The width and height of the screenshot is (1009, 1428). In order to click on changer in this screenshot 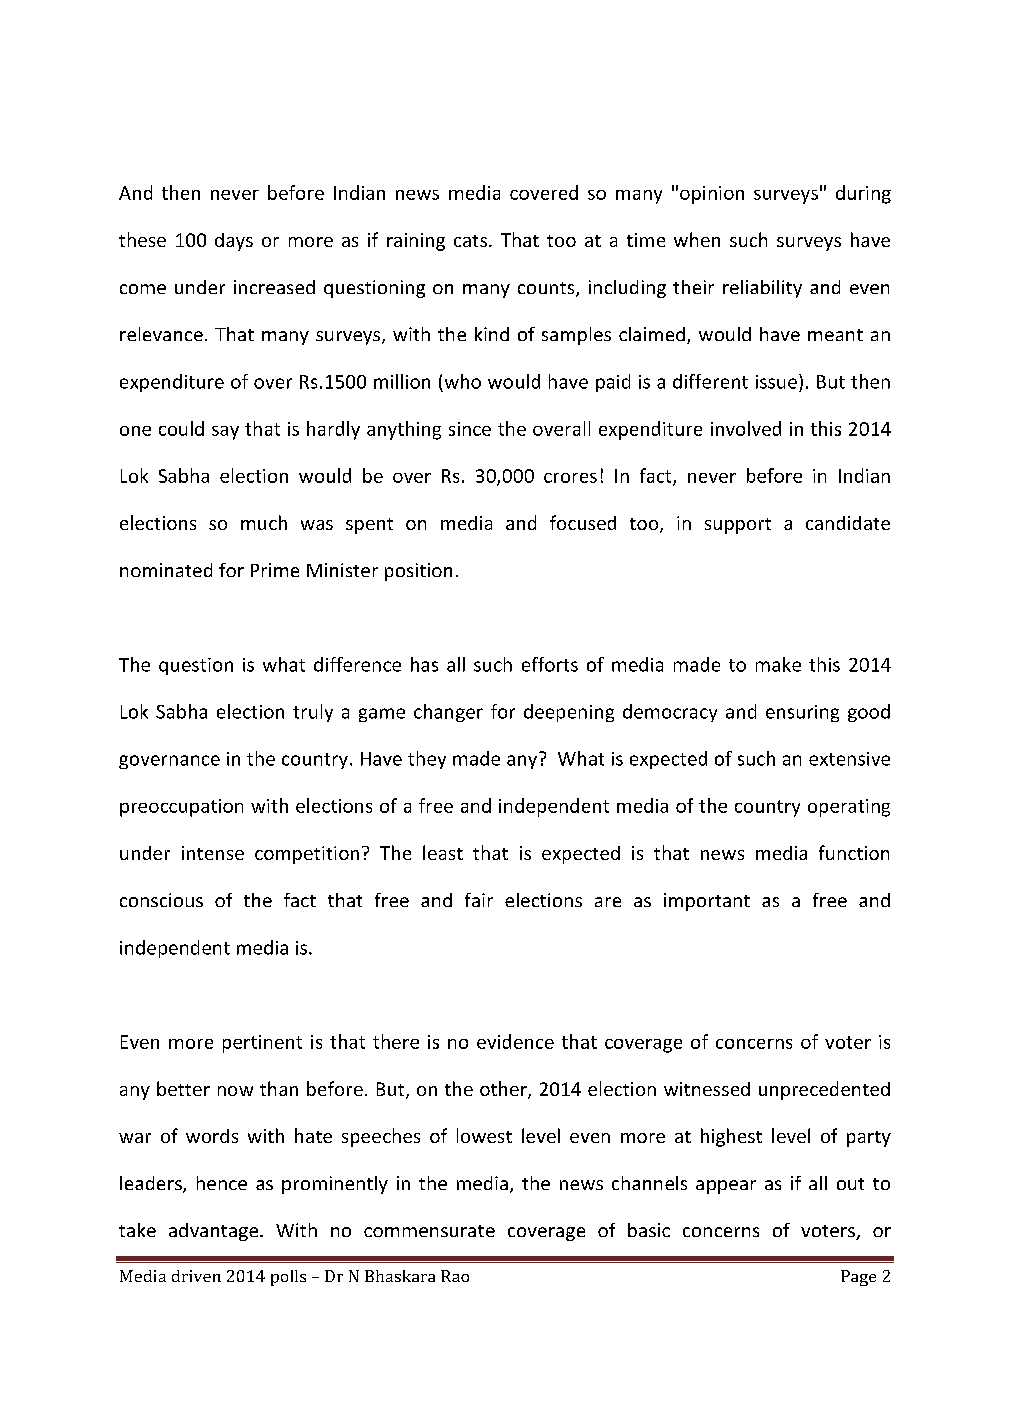, I will do `click(448, 713)`.
